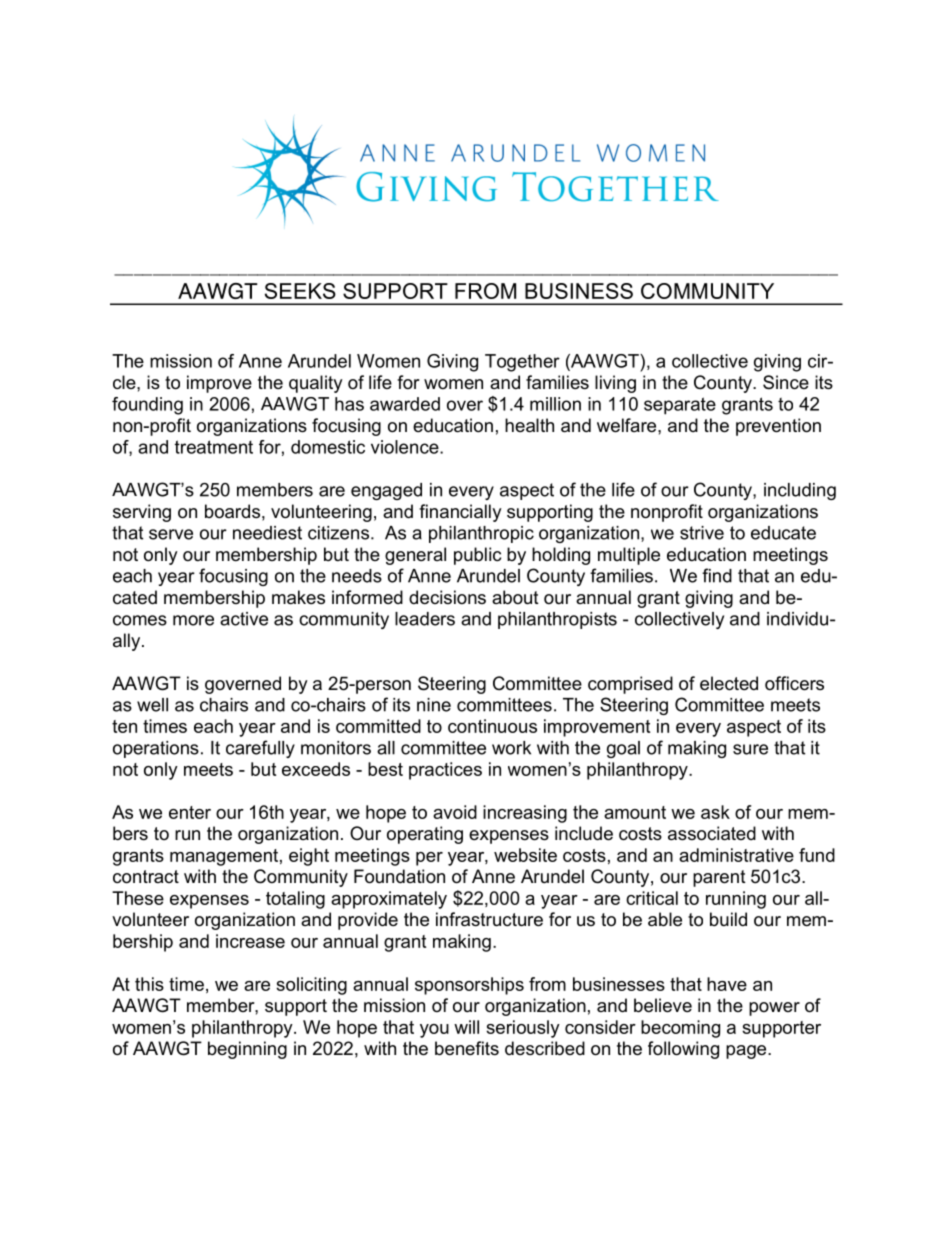 The image size is (952, 1233). Describe the element at coordinates (152, 705) in the page. I see `well` at that location.
